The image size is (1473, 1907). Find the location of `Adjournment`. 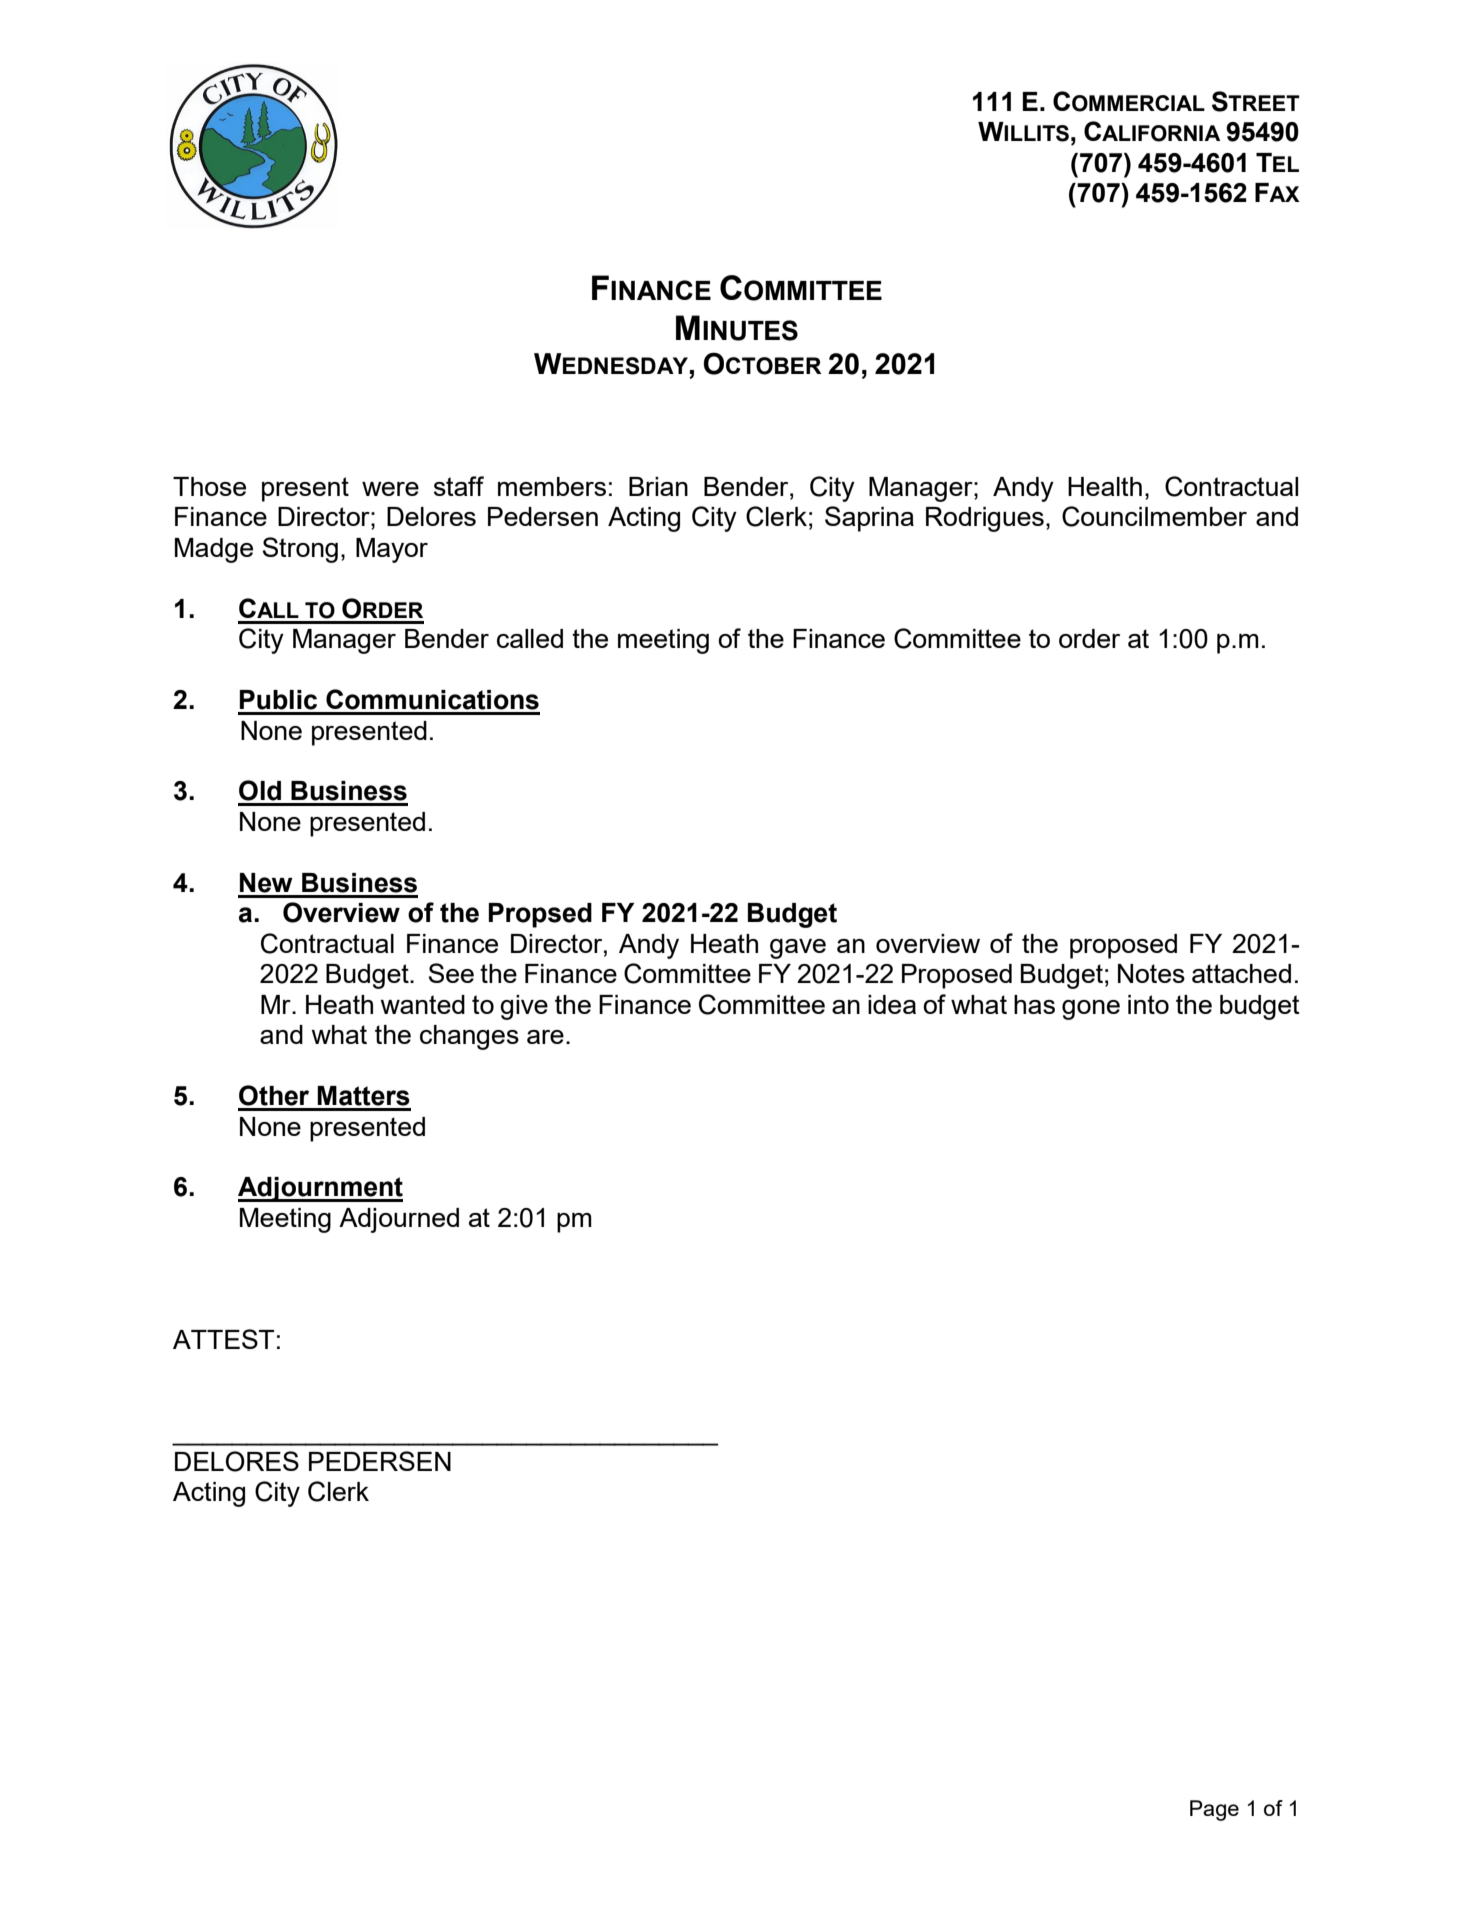

Adjournment is located at coordinates (320, 1189).
